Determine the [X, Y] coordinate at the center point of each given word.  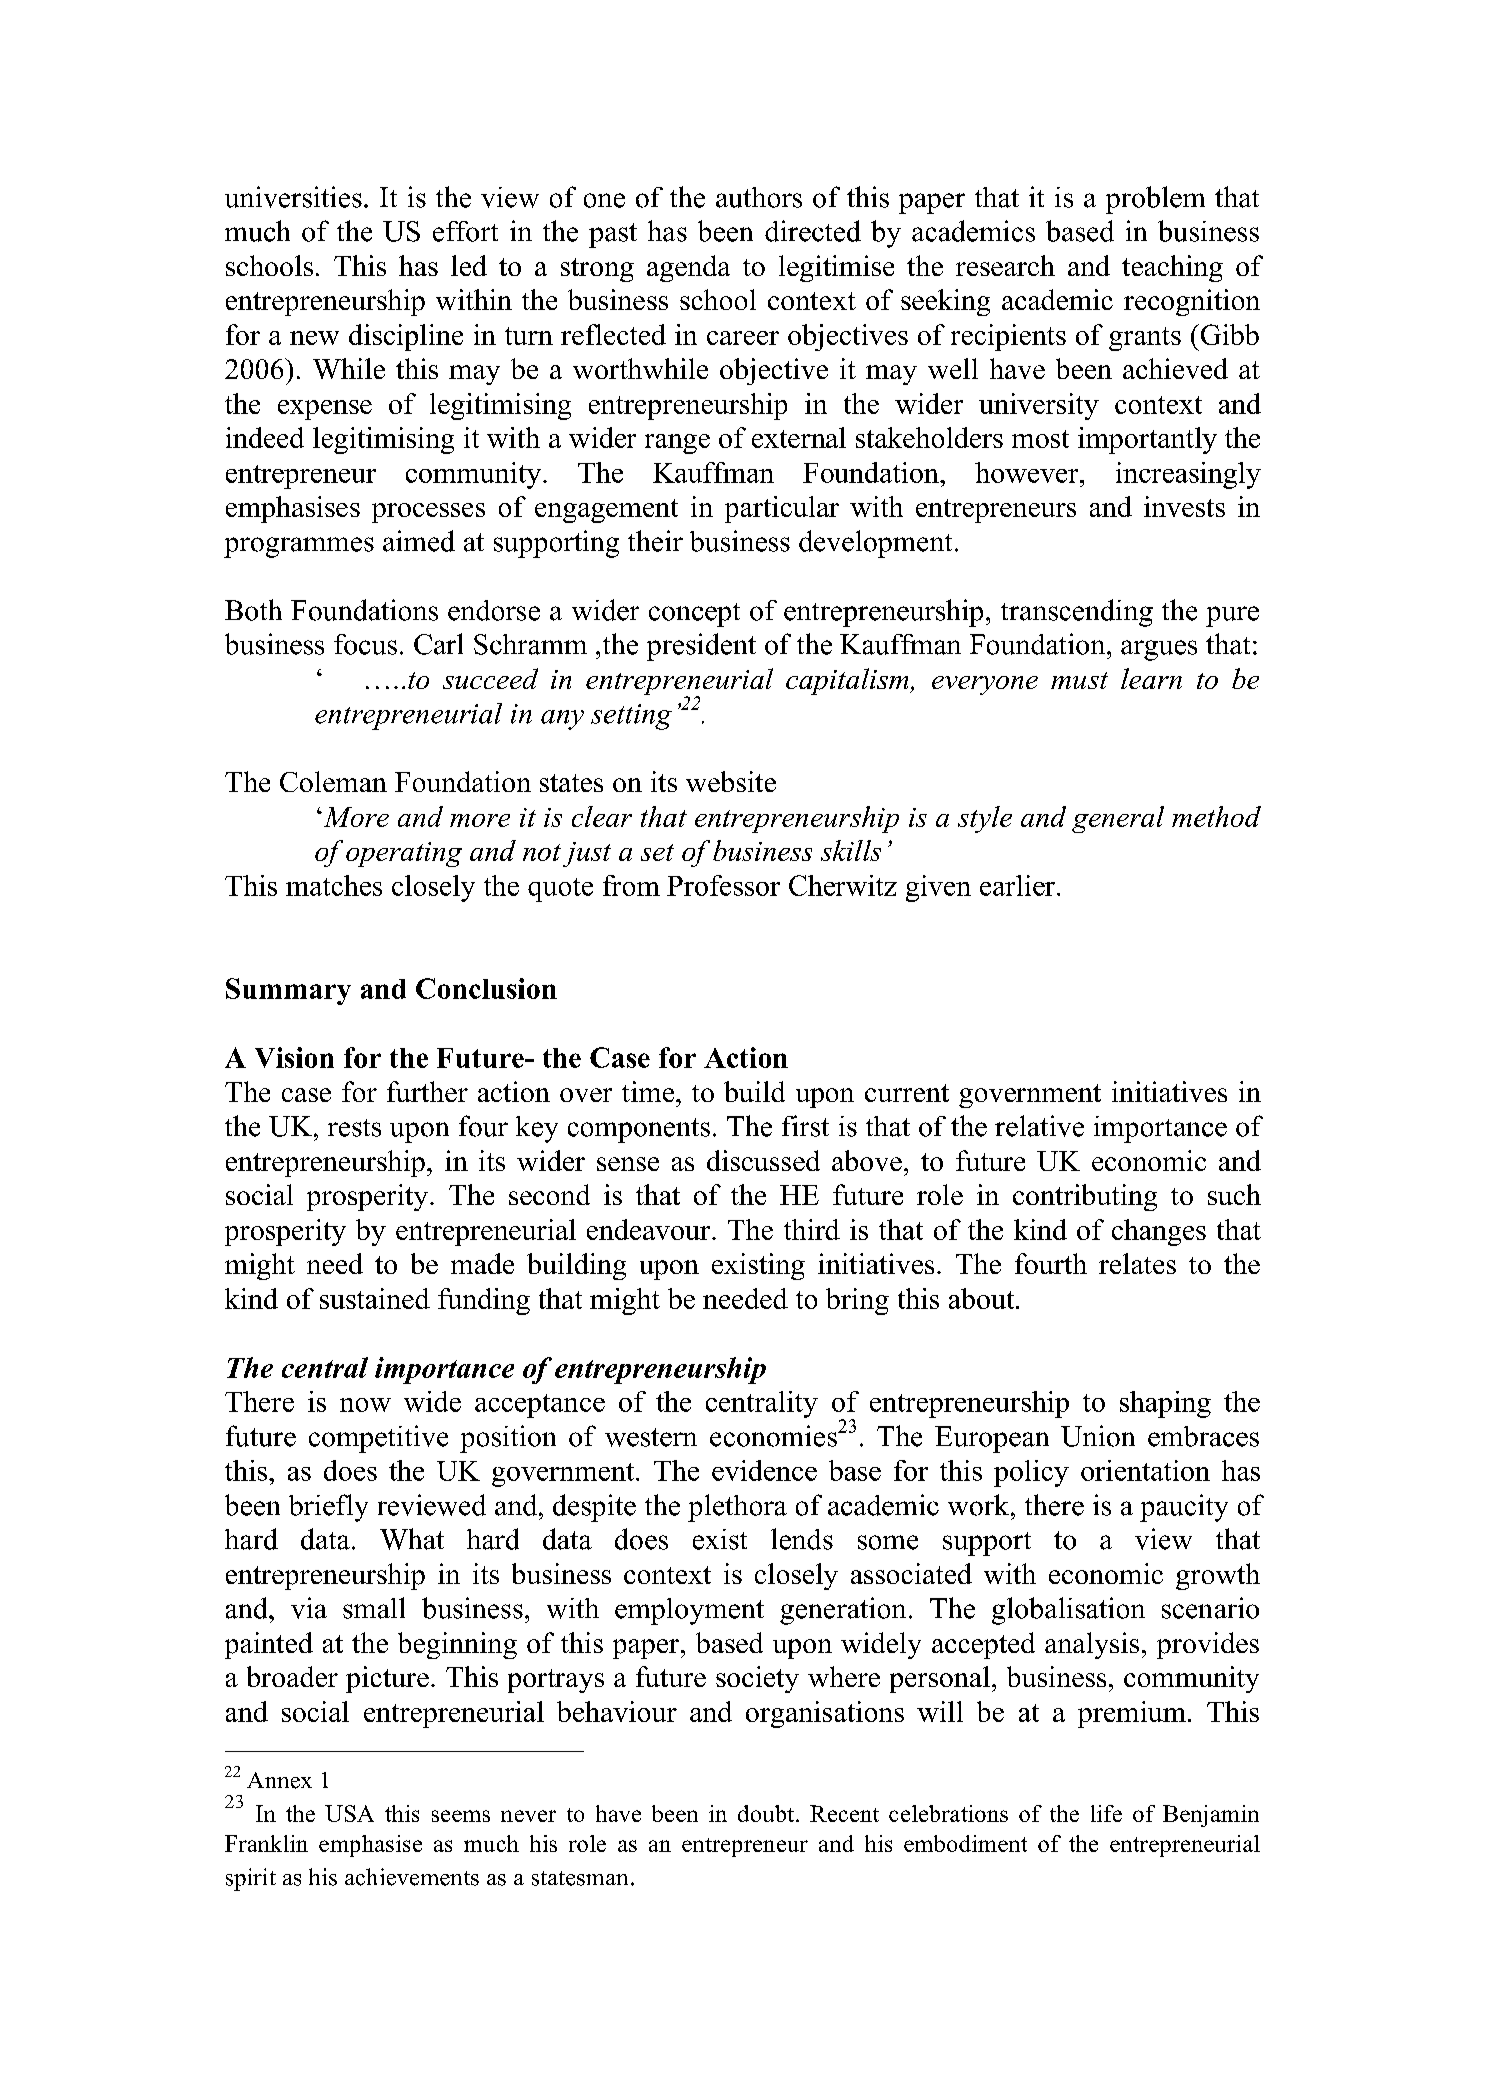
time [649, 1091]
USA [349, 1813]
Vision [294, 1057]
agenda [688, 268]
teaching [1172, 268]
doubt [767, 1813]
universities [293, 197]
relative [1039, 1126]
